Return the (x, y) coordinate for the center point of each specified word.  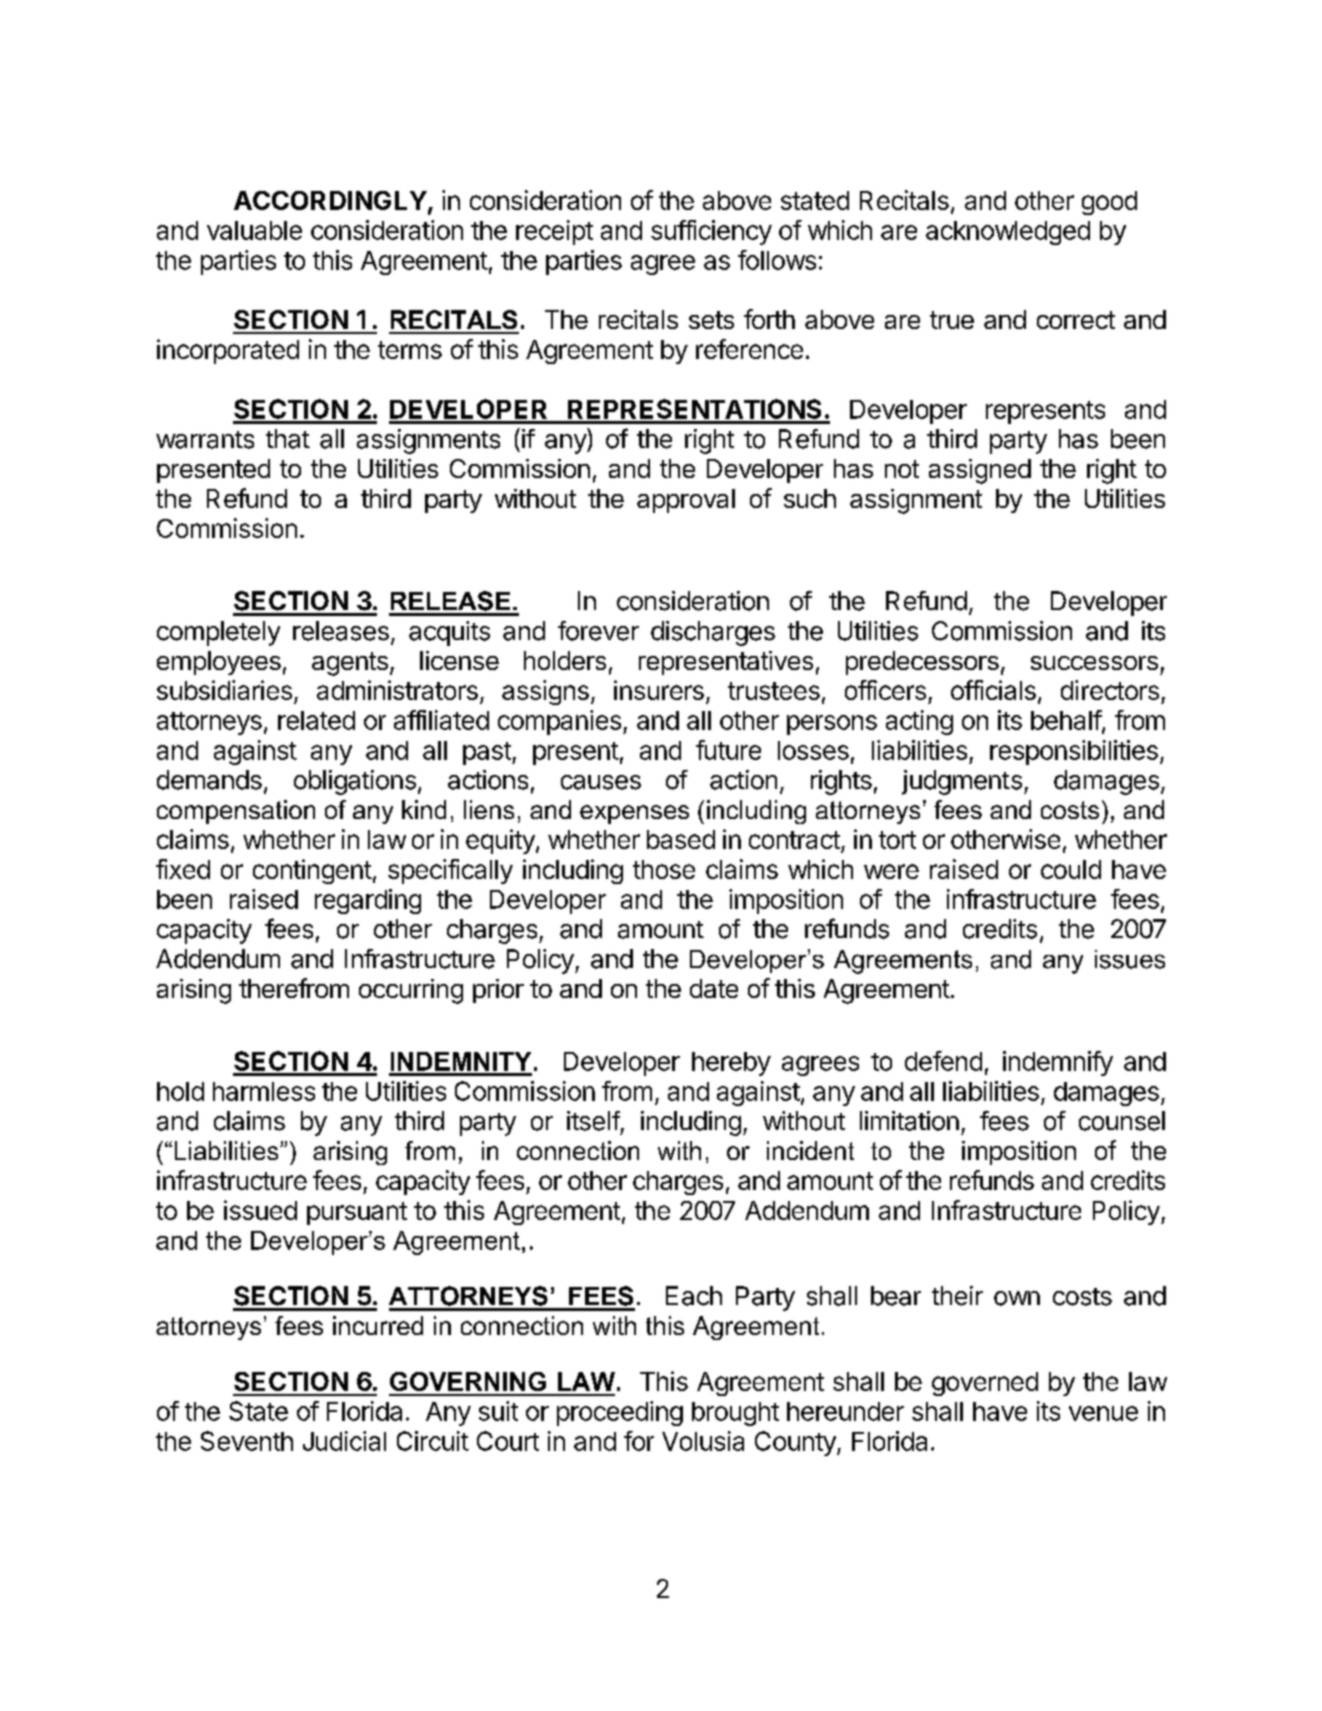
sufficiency (711, 232)
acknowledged (1008, 233)
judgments (962, 782)
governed (985, 1384)
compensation (236, 812)
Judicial (344, 1441)
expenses (634, 814)
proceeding (620, 1413)
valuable (254, 230)
